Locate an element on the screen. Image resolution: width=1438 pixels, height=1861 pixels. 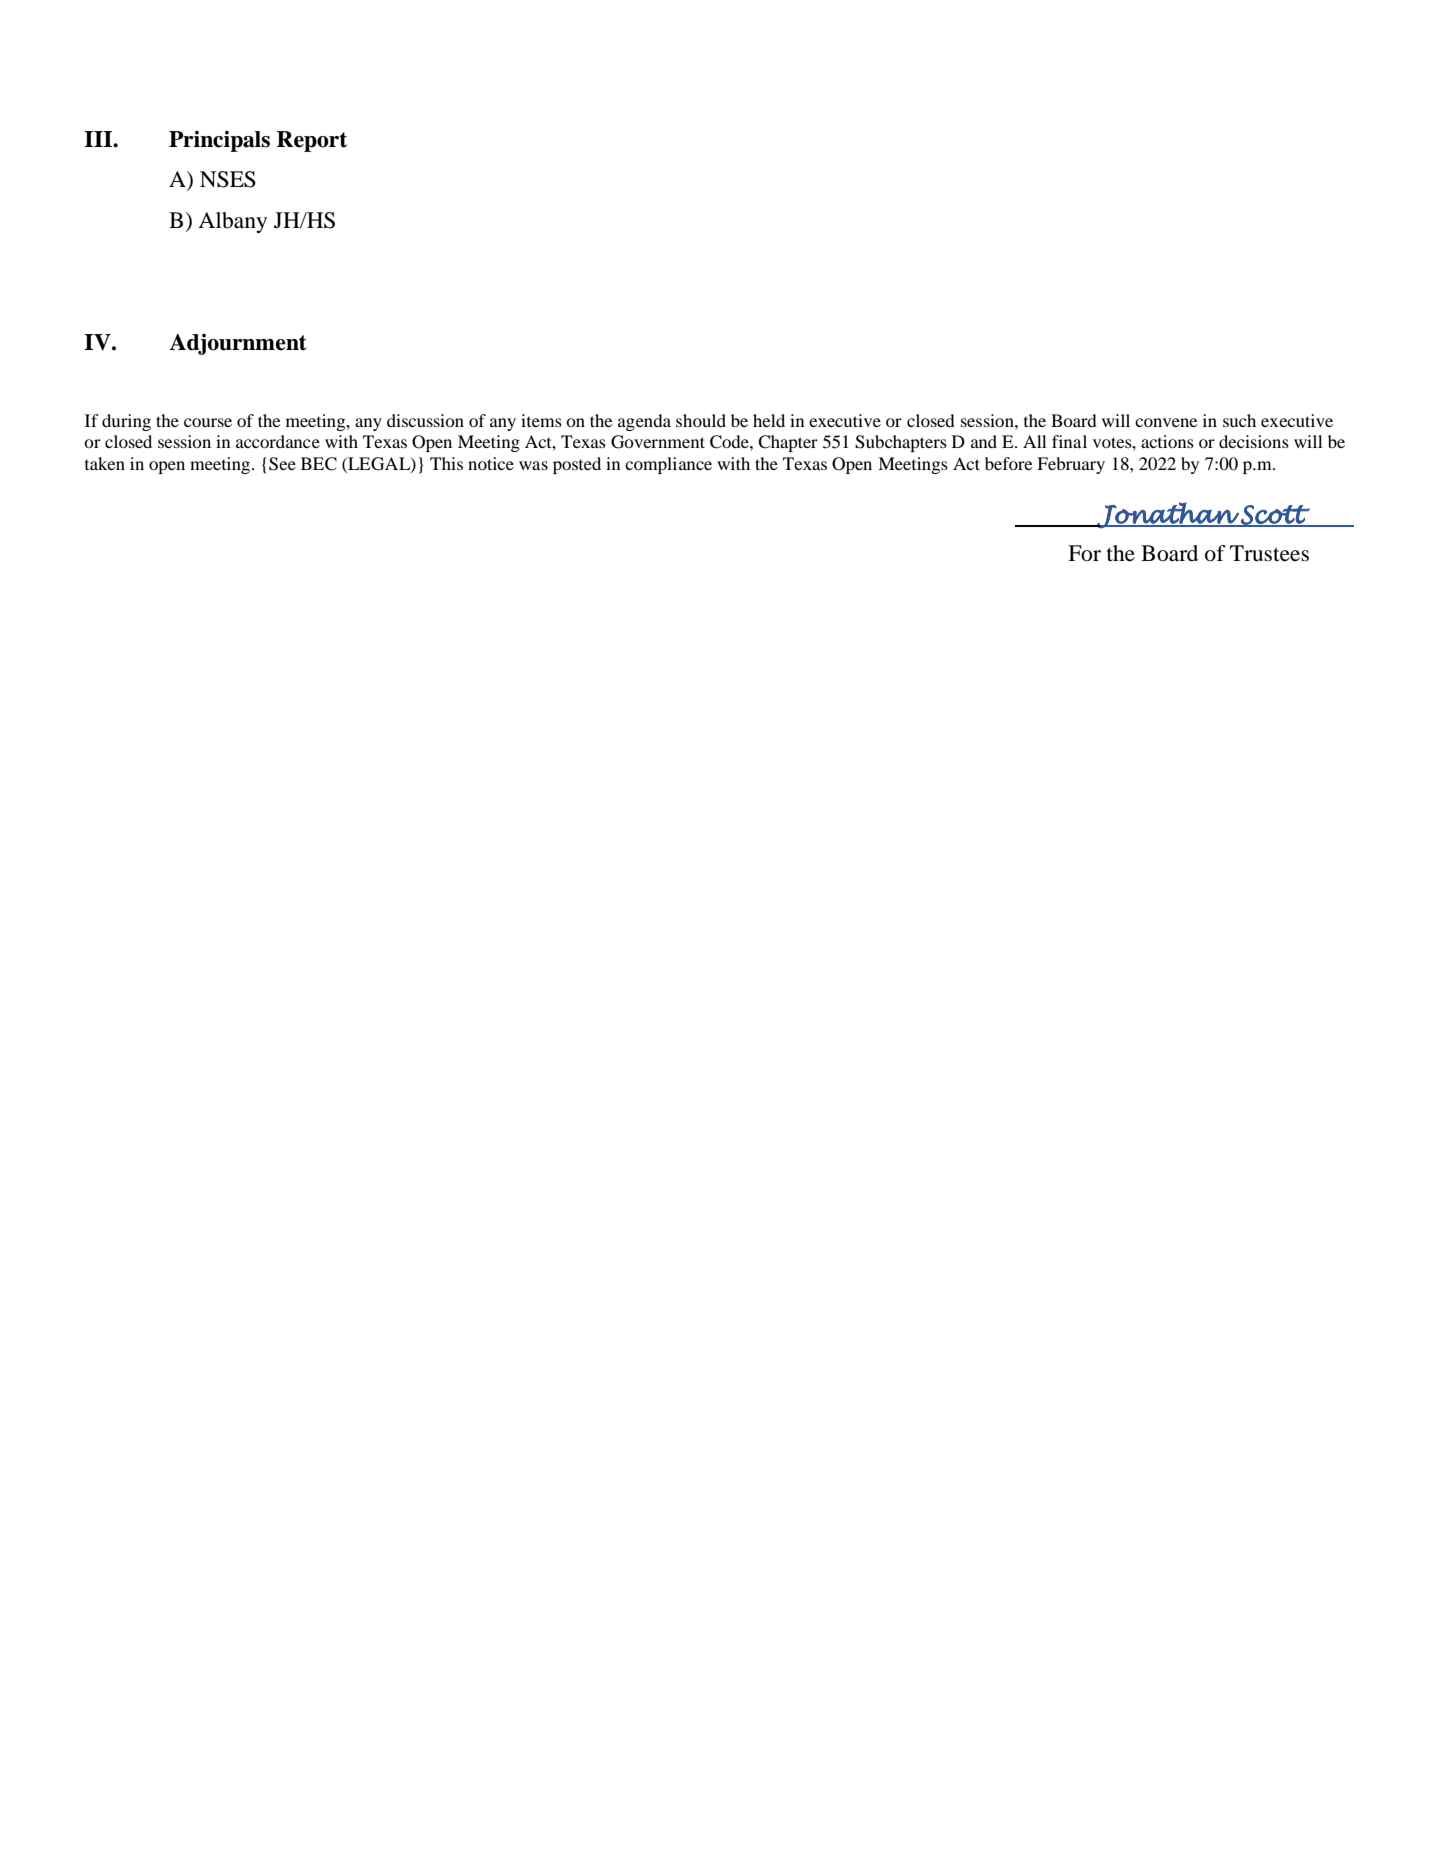
should is located at coordinates (701, 420).
